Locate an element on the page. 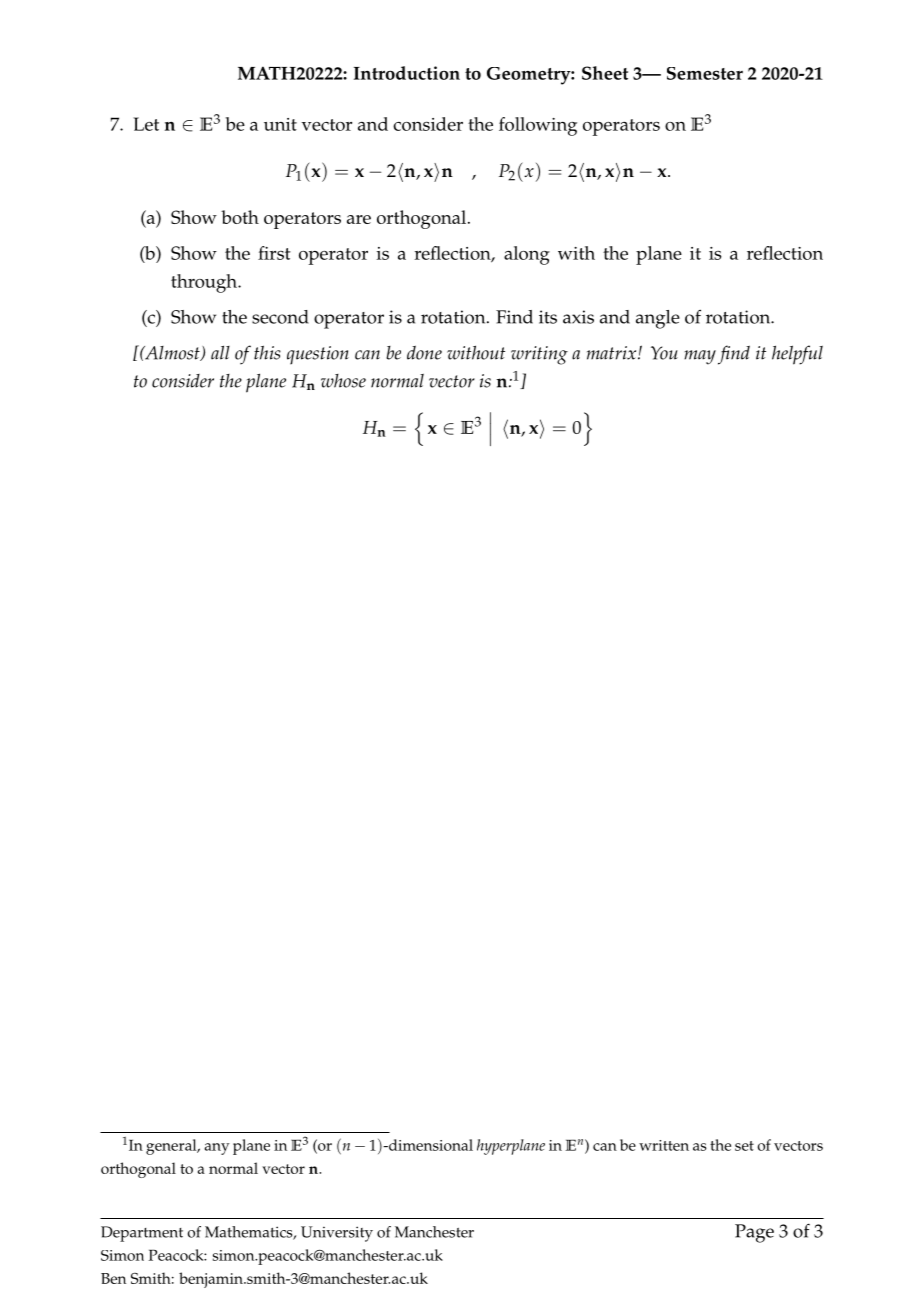  written is located at coordinates (664, 1145).
